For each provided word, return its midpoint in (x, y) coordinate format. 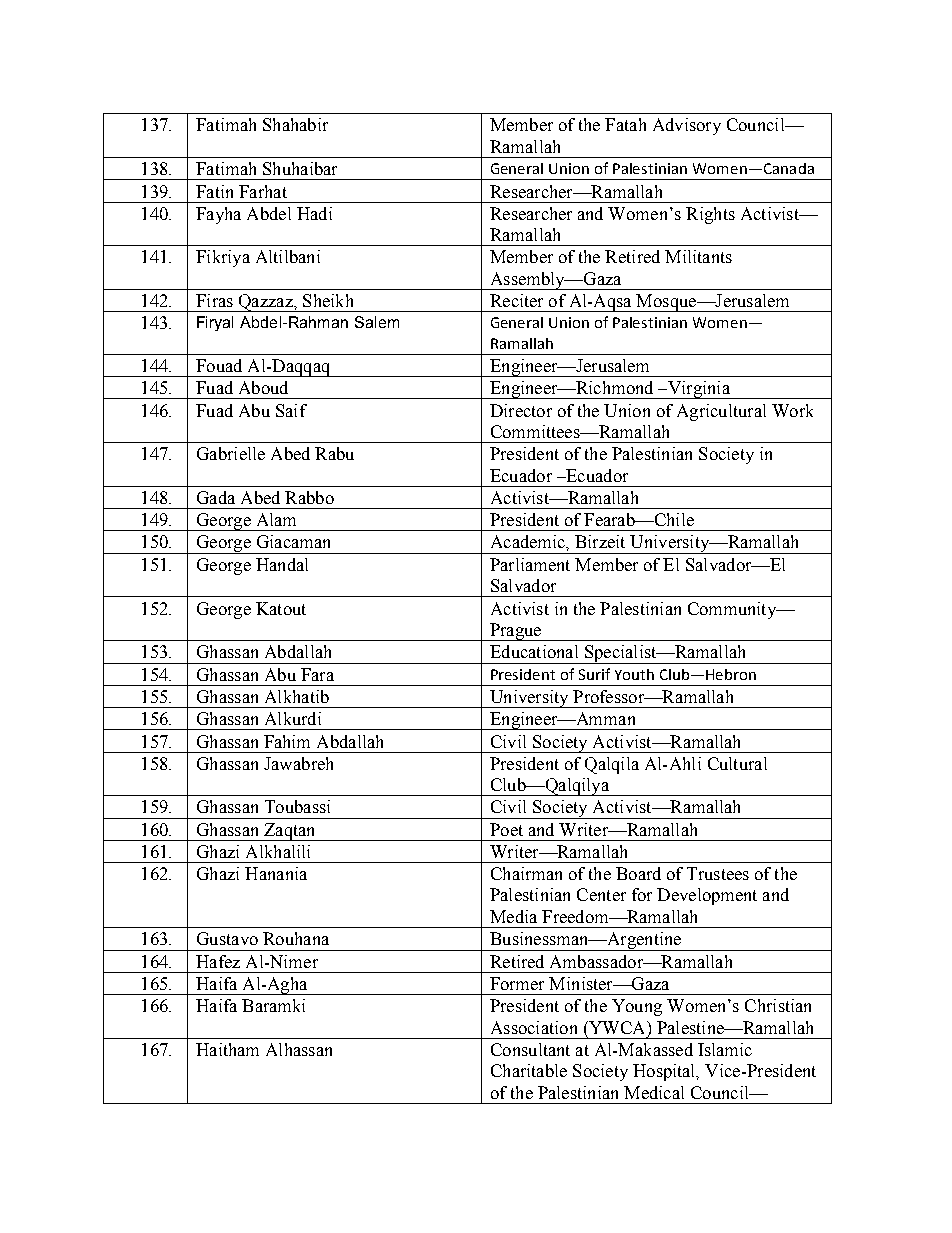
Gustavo (227, 938)
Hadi (314, 213)
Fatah (625, 124)
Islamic (725, 1049)
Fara (317, 674)
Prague (516, 632)
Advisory (687, 126)
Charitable (529, 1070)
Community (733, 610)
